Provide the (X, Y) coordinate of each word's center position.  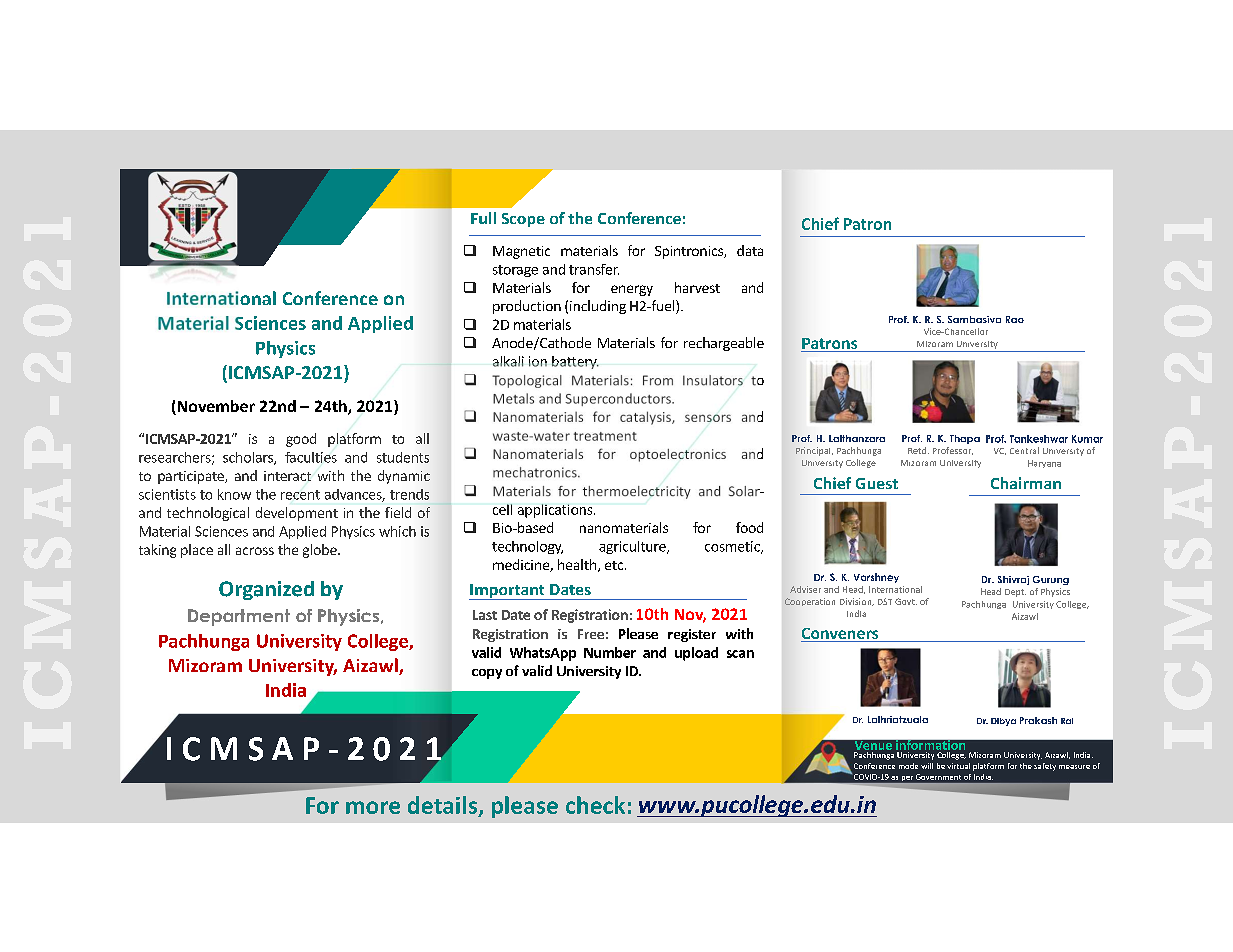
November (215, 407)
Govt (906, 601)
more (373, 807)
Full (483, 218)
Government (938, 777)
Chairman (1026, 483)
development (297, 514)
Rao (1015, 319)
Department (239, 617)
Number (610, 652)
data (750, 250)
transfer (594, 269)
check (595, 805)
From (658, 380)
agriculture (633, 547)
